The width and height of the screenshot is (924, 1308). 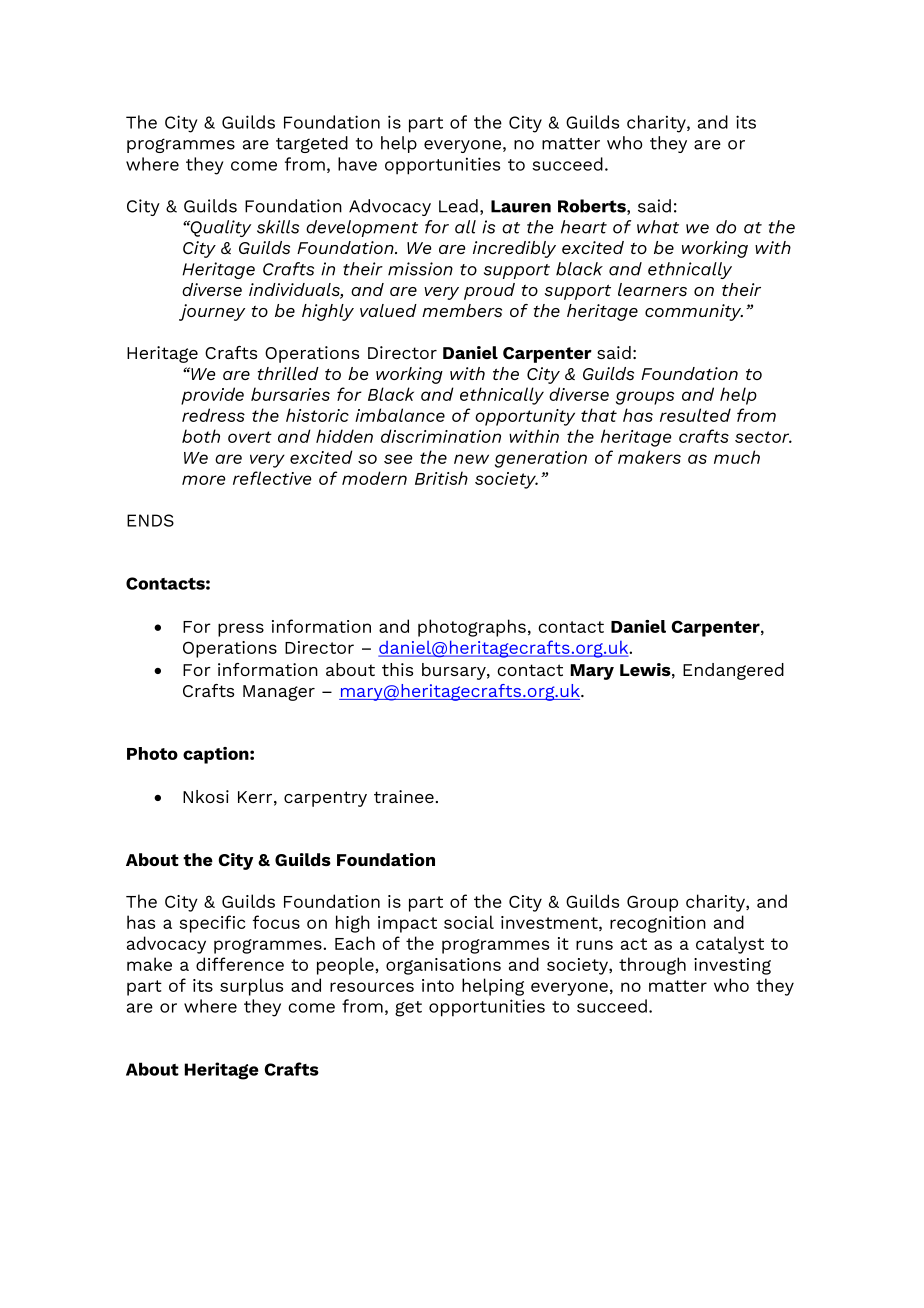 What do you see at coordinates (312, 144) in the screenshot?
I see `targeted` at bounding box center [312, 144].
